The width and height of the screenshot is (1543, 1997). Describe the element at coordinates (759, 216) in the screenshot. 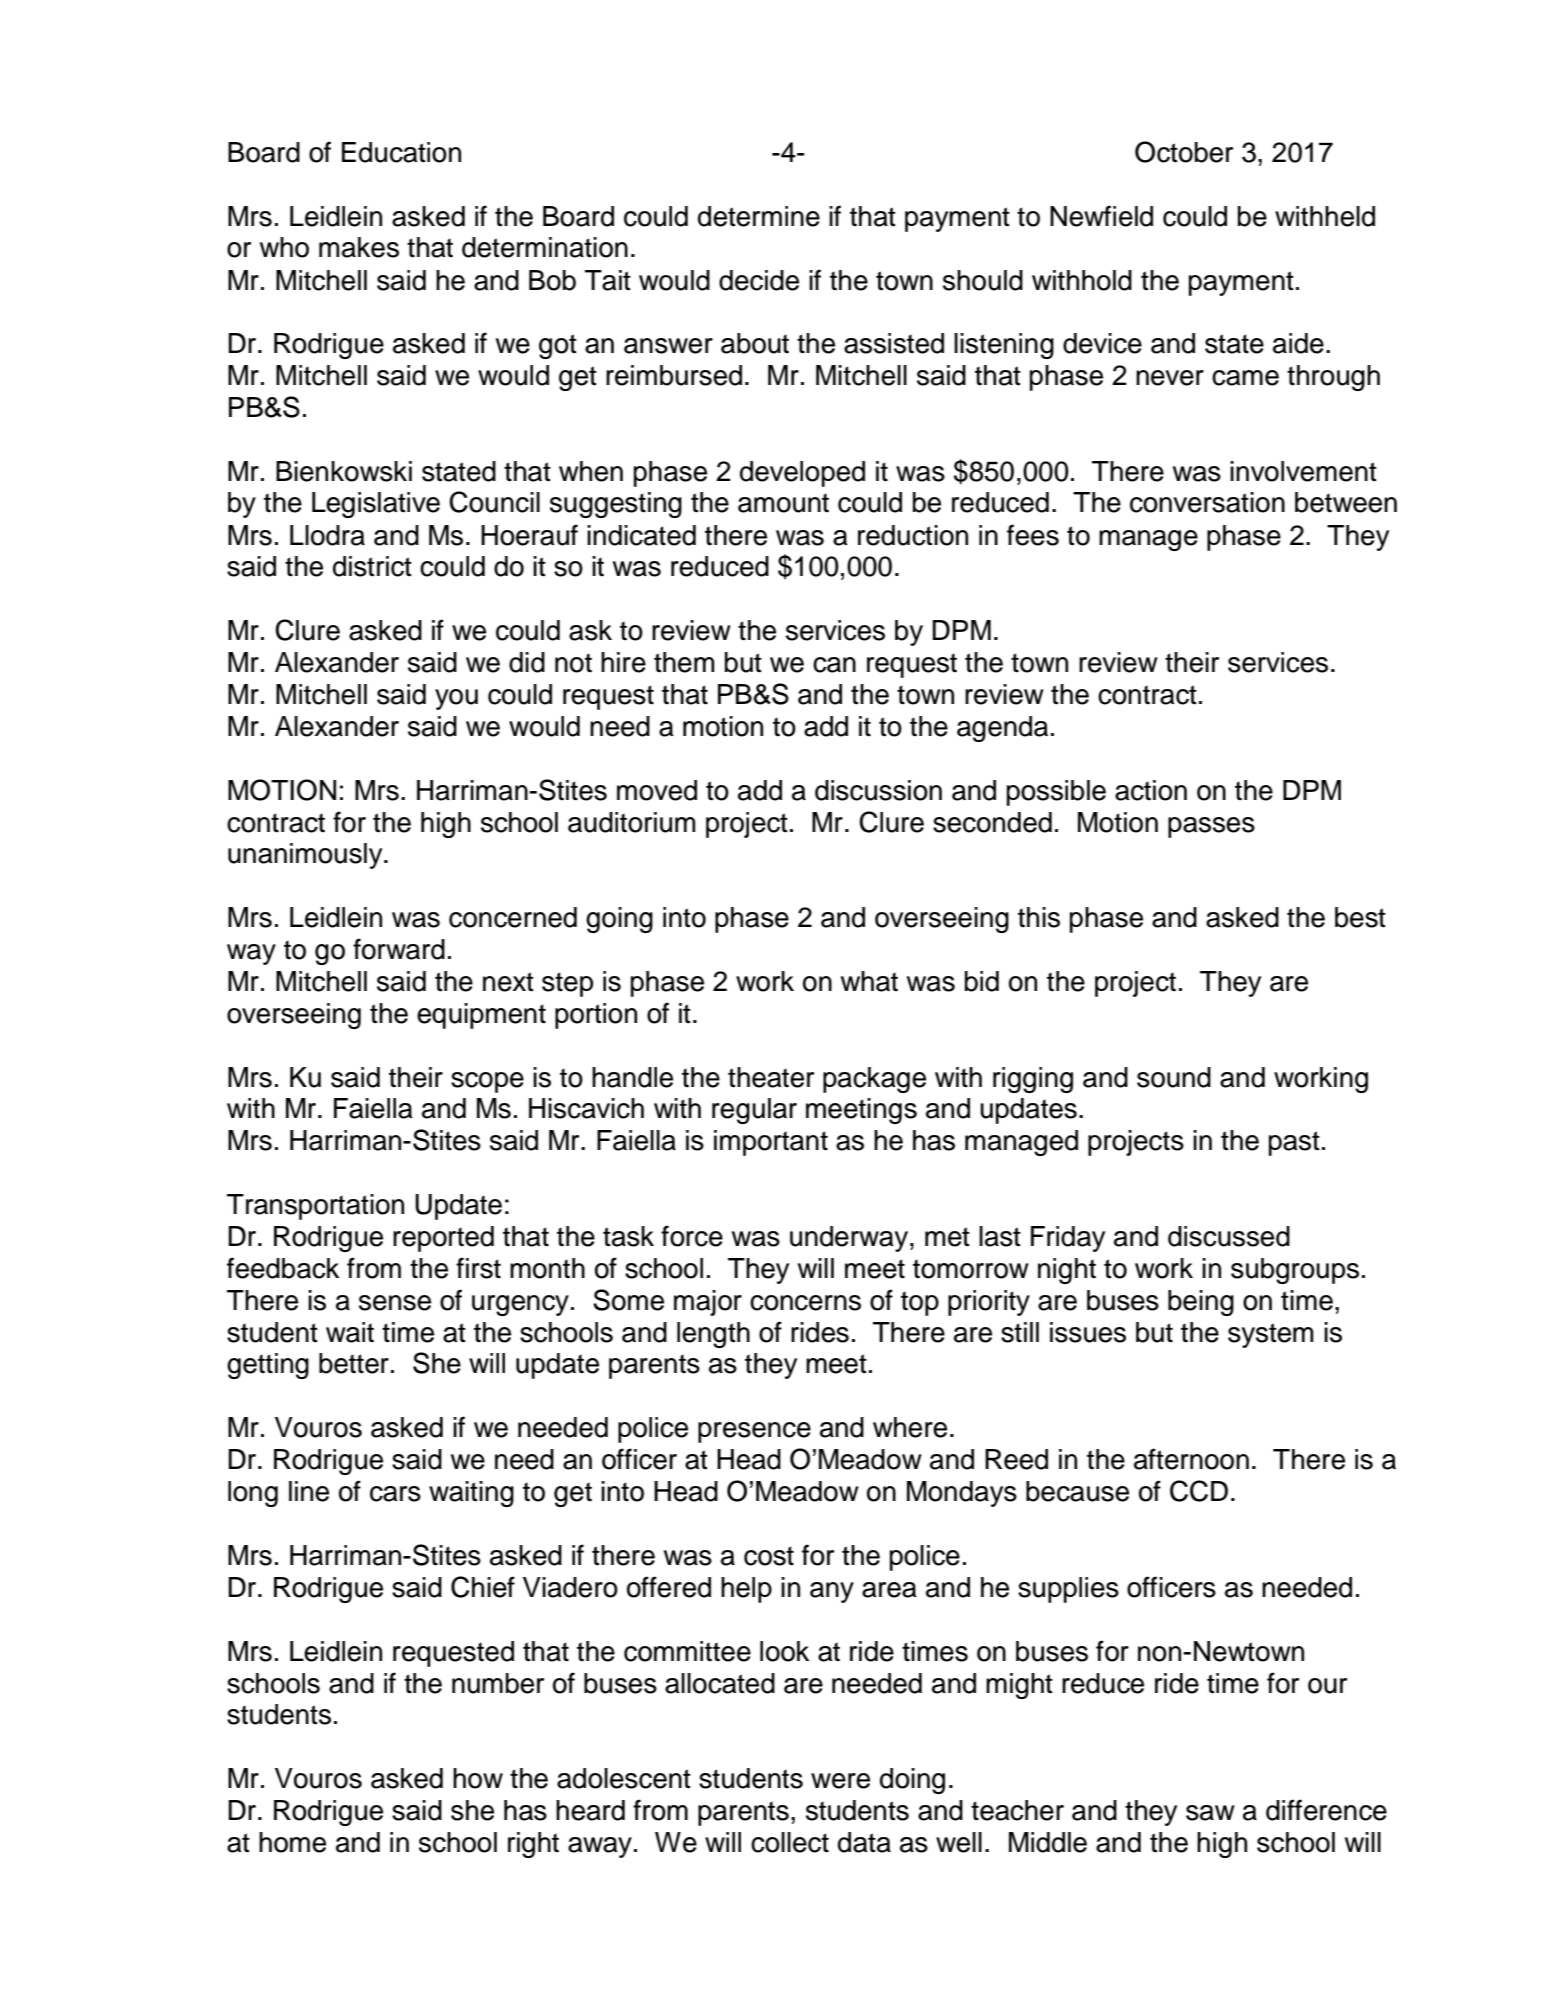

I see `determine` at that location.
